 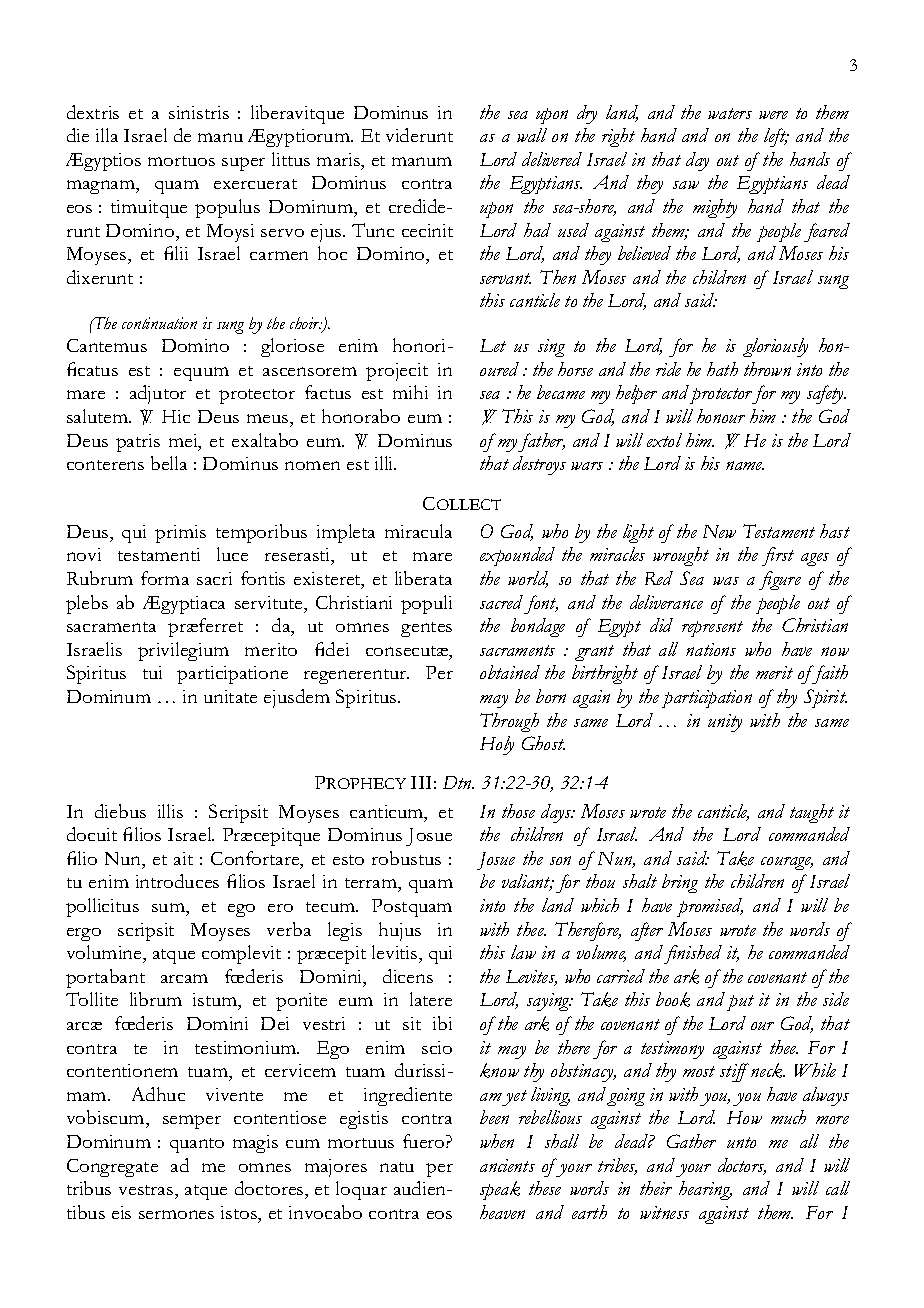 What do you see at coordinates (742, 1166) in the screenshot?
I see `doctors` at bounding box center [742, 1166].
